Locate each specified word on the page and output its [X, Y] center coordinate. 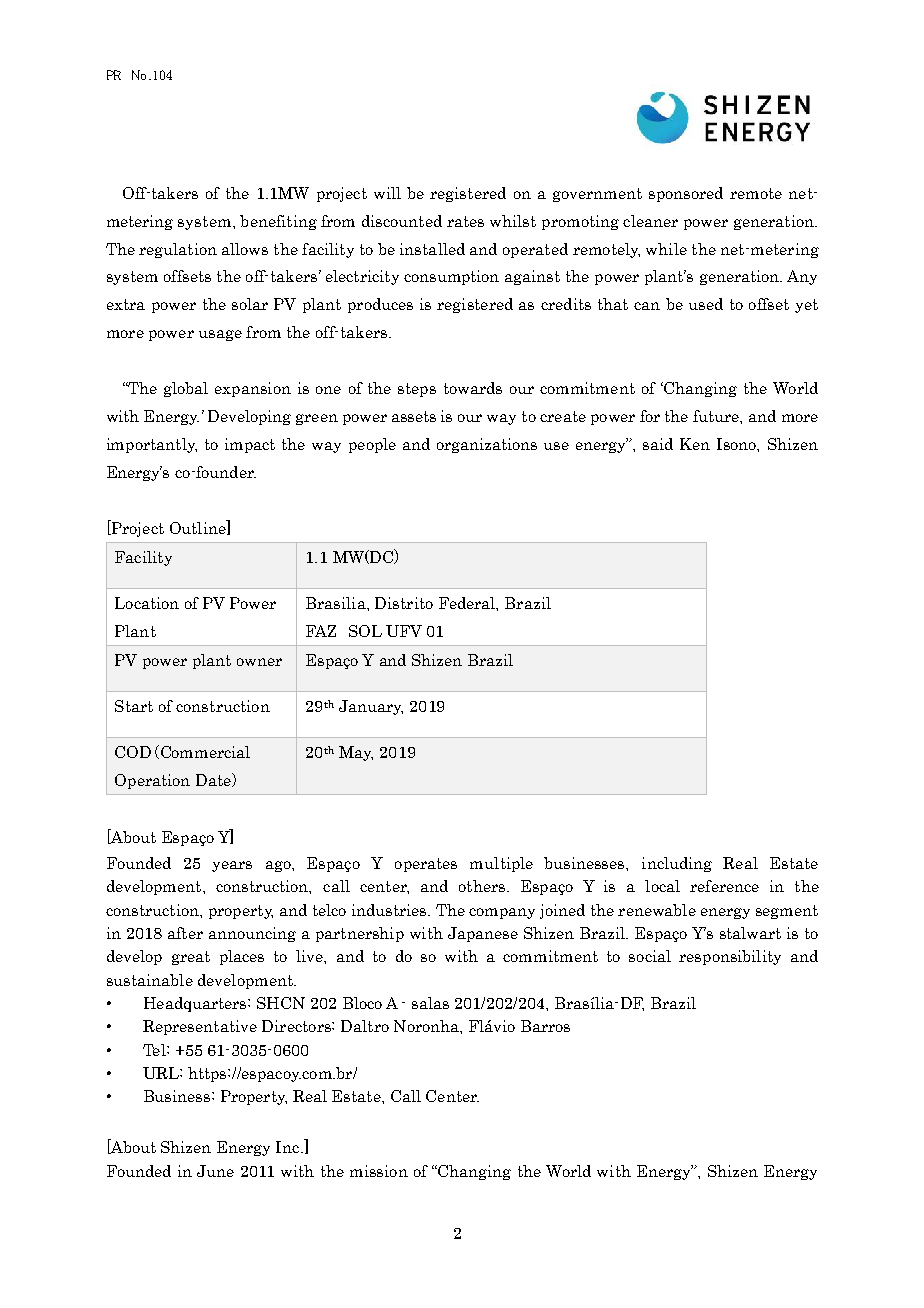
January [371, 707]
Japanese [483, 934]
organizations [487, 445]
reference [724, 886]
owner [259, 662]
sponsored [686, 194]
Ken [695, 444]
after [185, 933]
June [215, 1171]
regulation [178, 250]
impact [250, 445]
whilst [513, 221]
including [677, 864]
